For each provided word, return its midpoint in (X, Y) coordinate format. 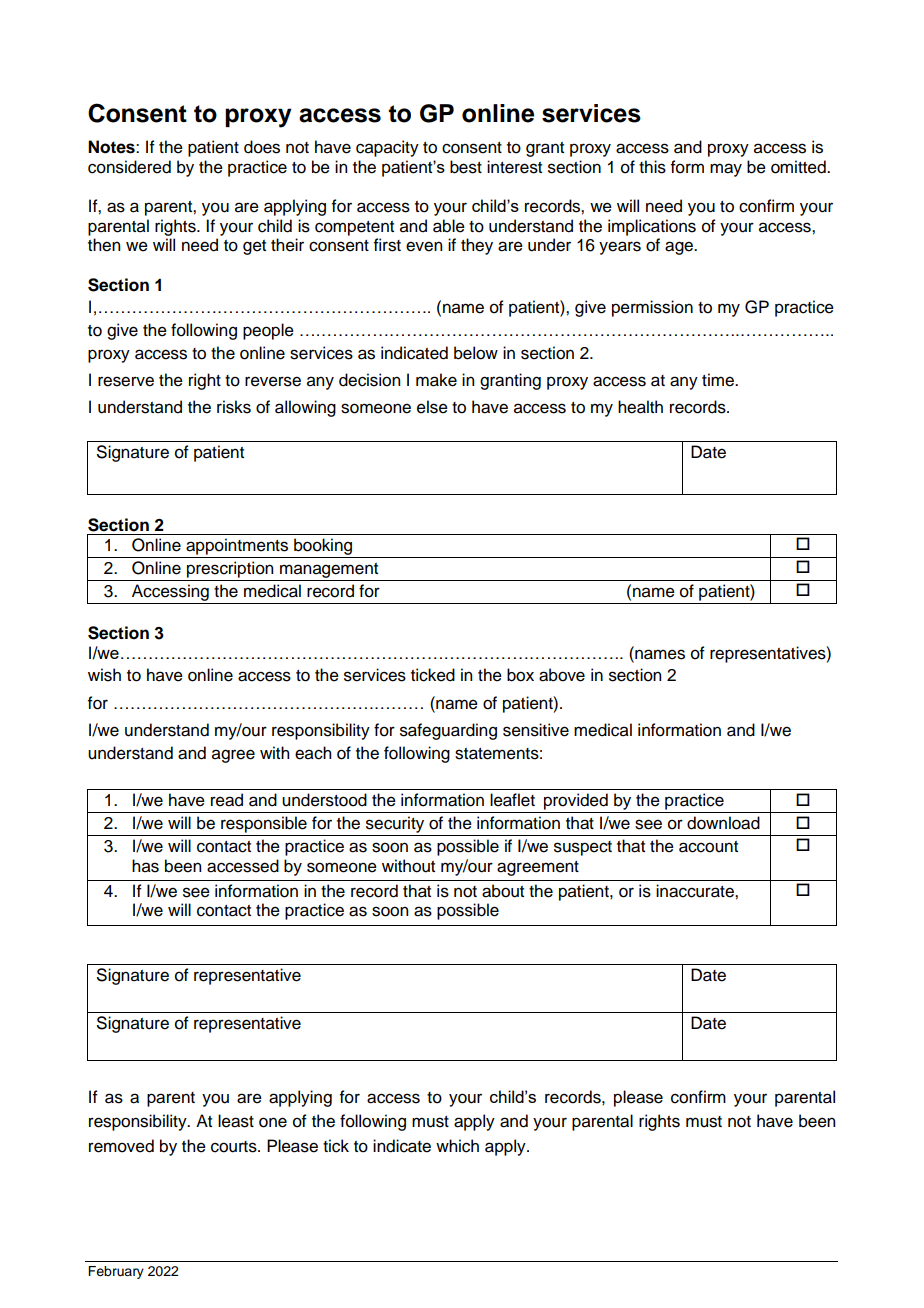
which (457, 1146)
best (466, 167)
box (520, 675)
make (436, 380)
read (227, 800)
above (562, 675)
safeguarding (448, 731)
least (236, 1121)
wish (104, 675)
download (723, 823)
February (116, 1272)
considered (129, 167)
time (719, 380)
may (726, 170)
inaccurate (696, 891)
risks (234, 407)
